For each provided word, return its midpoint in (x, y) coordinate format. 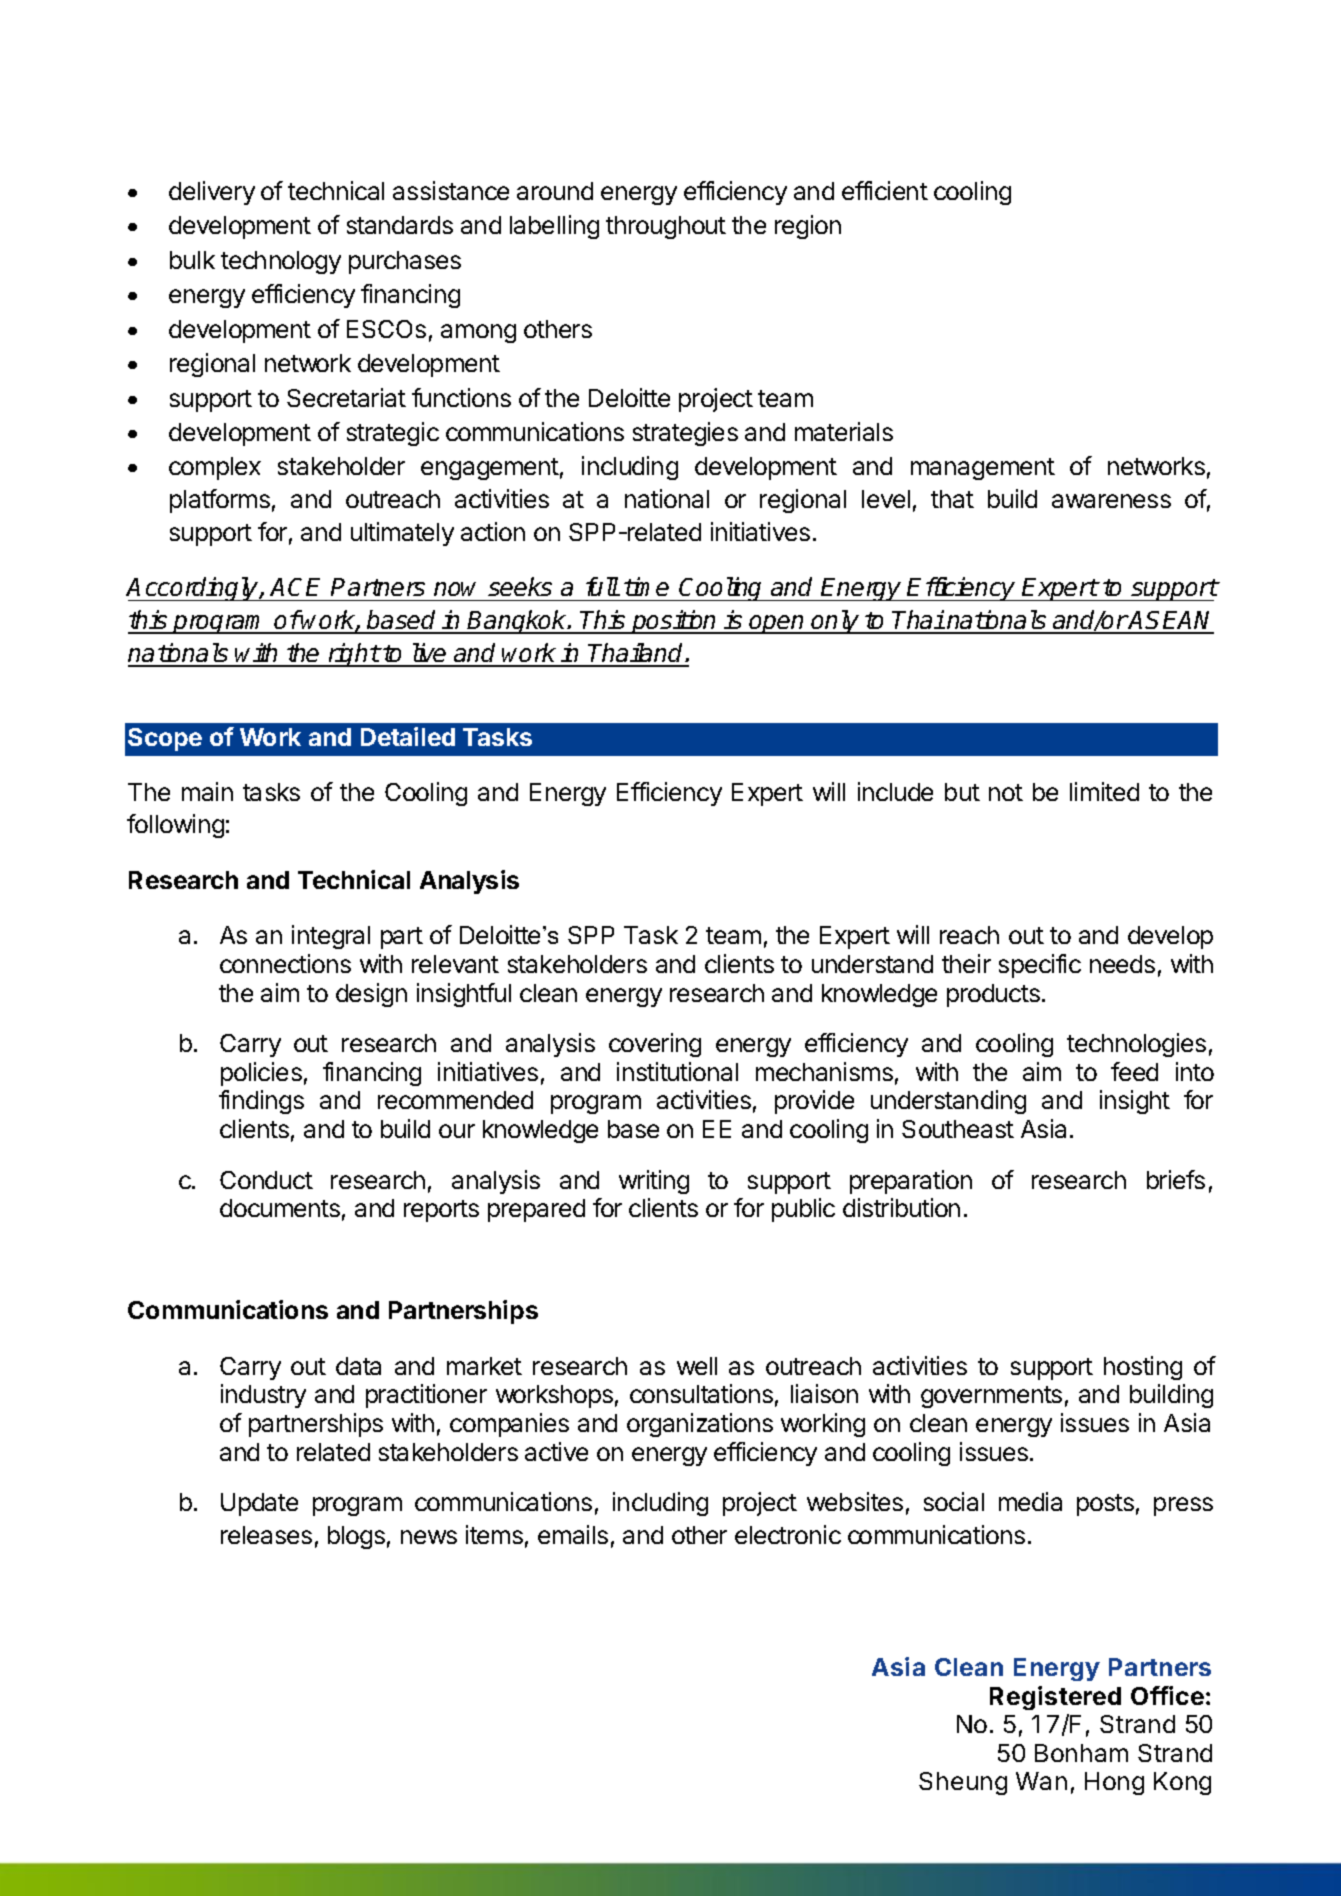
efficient (885, 190)
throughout (666, 227)
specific (1040, 966)
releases (266, 1535)
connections (285, 963)
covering (655, 1045)
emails (573, 1534)
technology (281, 262)
